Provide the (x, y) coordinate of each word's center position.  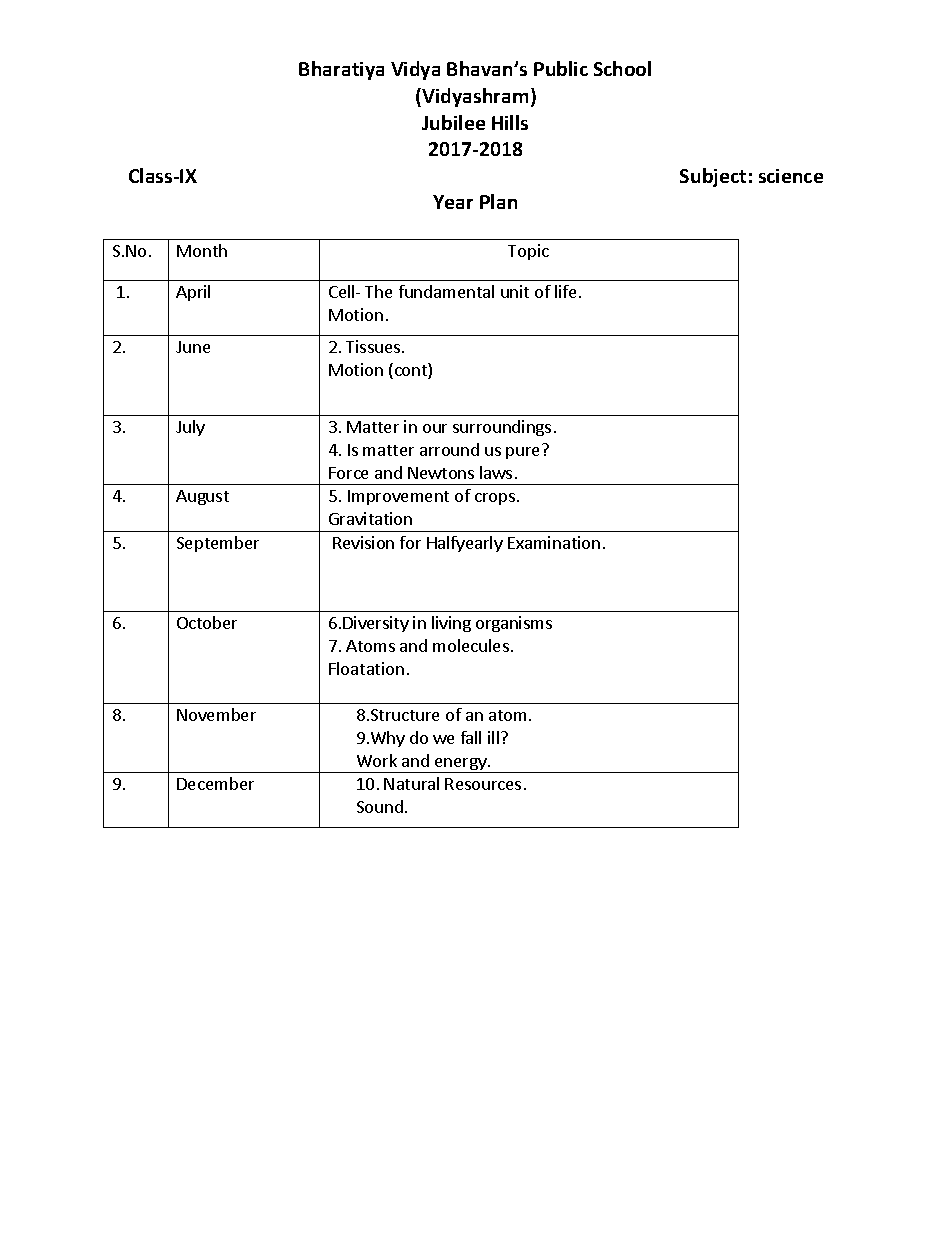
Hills (510, 122)
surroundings (502, 428)
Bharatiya (341, 70)
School (622, 68)
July (190, 428)
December (215, 783)
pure (522, 453)
